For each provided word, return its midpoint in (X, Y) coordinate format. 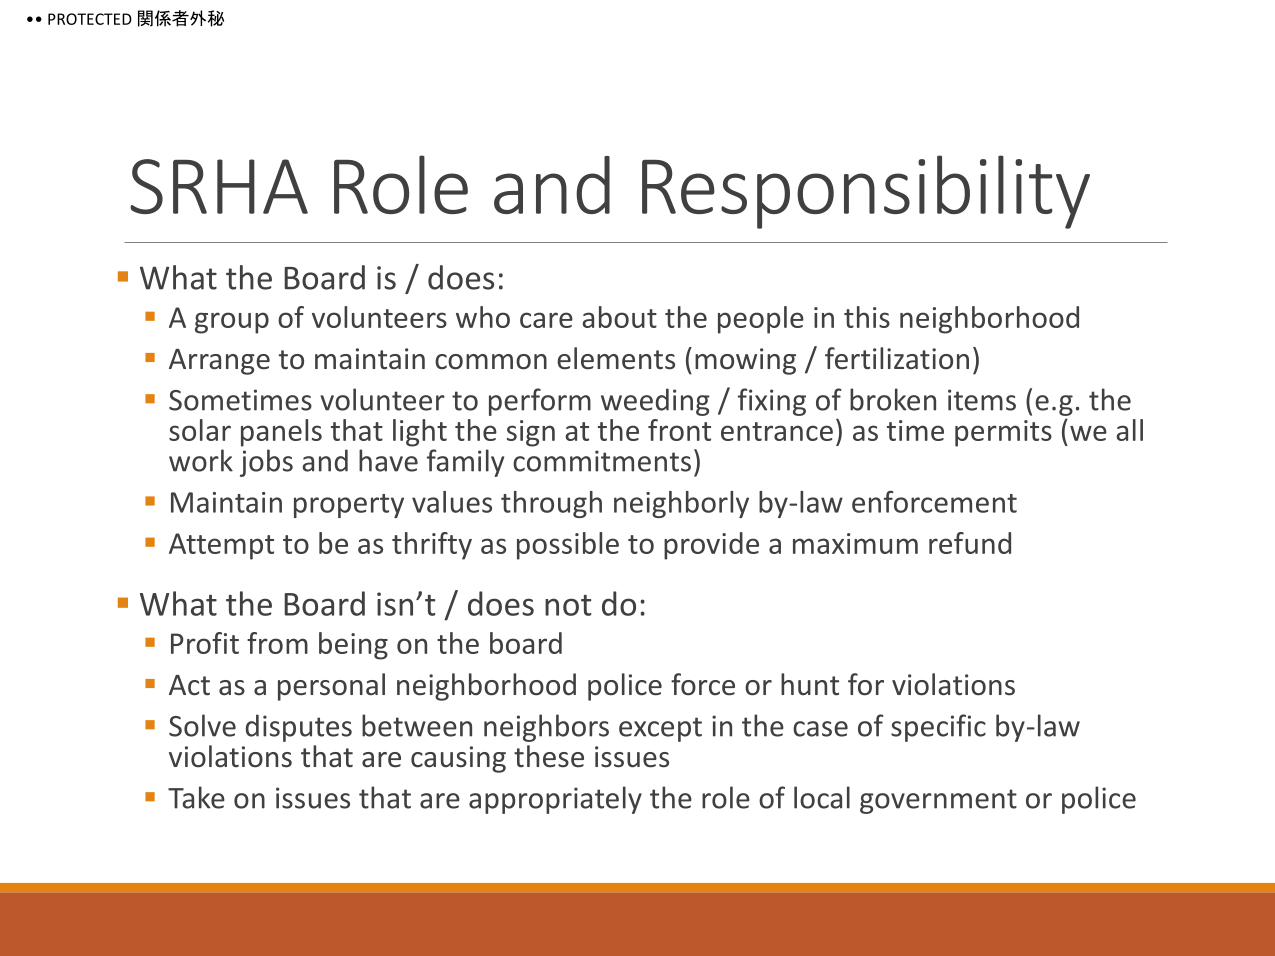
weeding (655, 402)
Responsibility (866, 192)
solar (200, 430)
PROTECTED (90, 19)
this (867, 317)
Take (196, 797)
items (982, 400)
